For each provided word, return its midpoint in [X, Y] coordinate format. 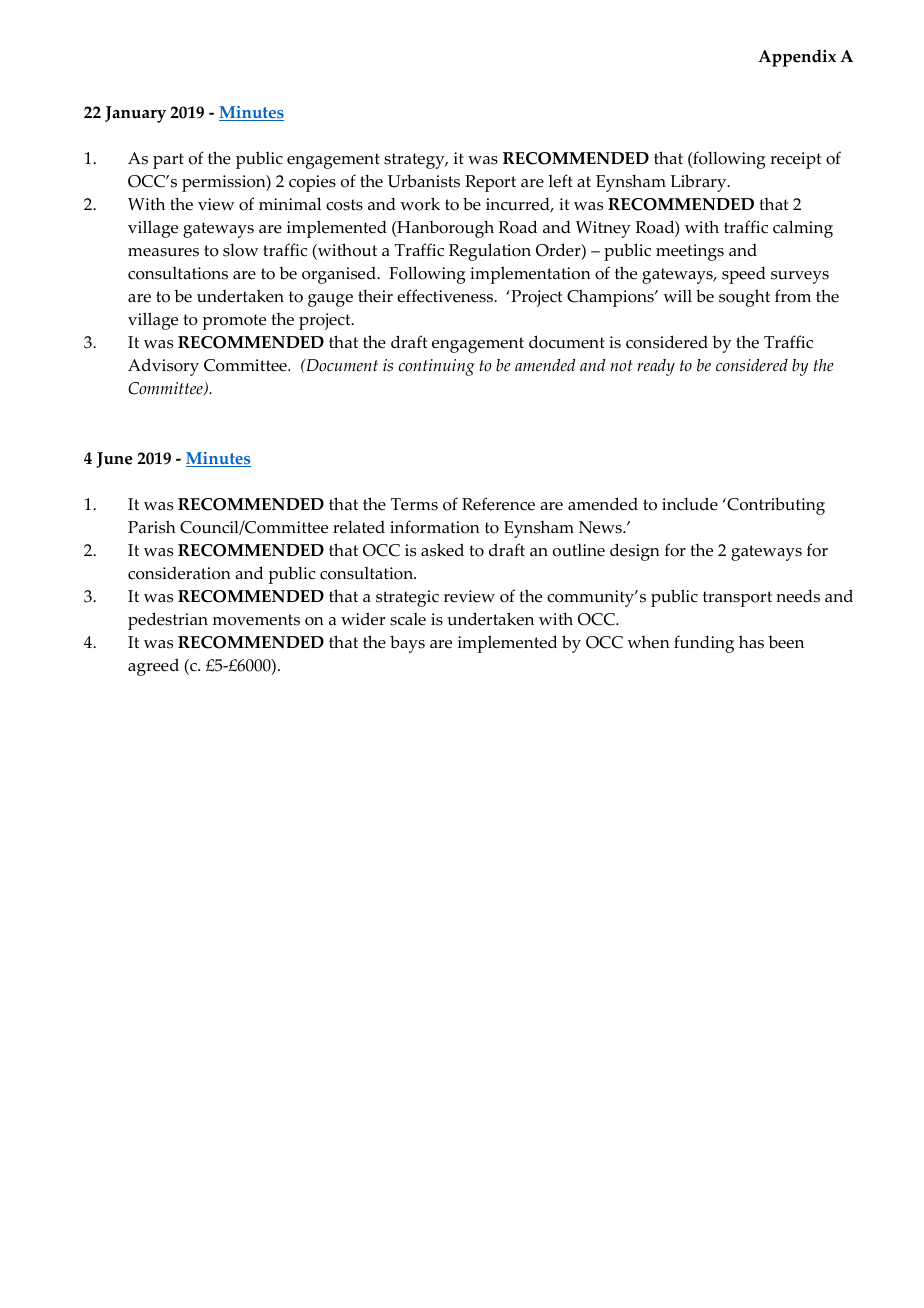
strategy [415, 161]
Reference [498, 504]
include [690, 504]
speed [744, 275]
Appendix [797, 58]
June [114, 460]
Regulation [490, 252]
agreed [153, 667]
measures [163, 252]
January [135, 114]
